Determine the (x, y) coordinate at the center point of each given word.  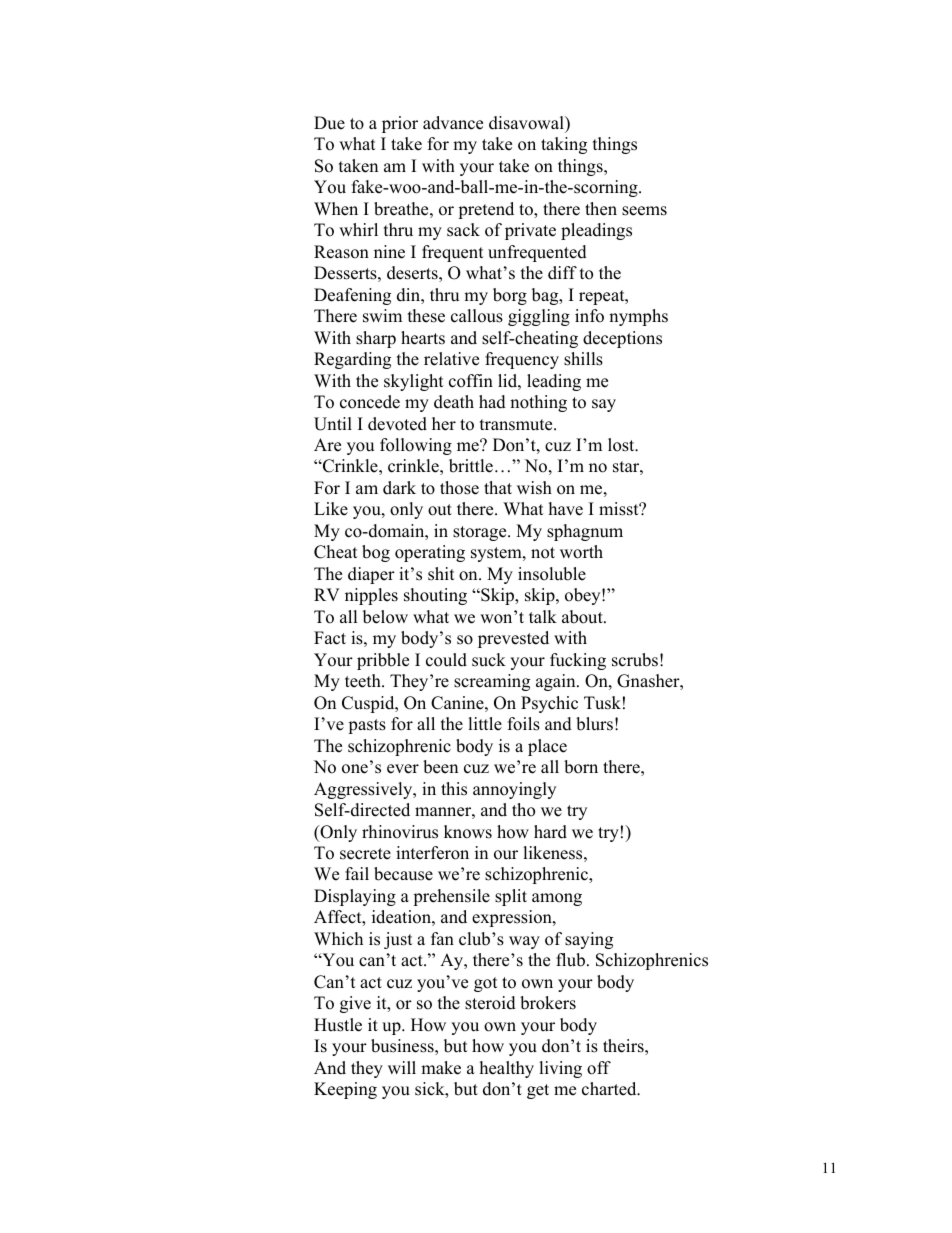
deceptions (622, 339)
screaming (492, 682)
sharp (376, 339)
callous (477, 316)
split (511, 897)
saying (589, 940)
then (601, 209)
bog (376, 553)
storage (481, 533)
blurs (594, 724)
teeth (364, 681)
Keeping (345, 1090)
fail (357, 873)
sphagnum (585, 532)
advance (453, 123)
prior (400, 124)
